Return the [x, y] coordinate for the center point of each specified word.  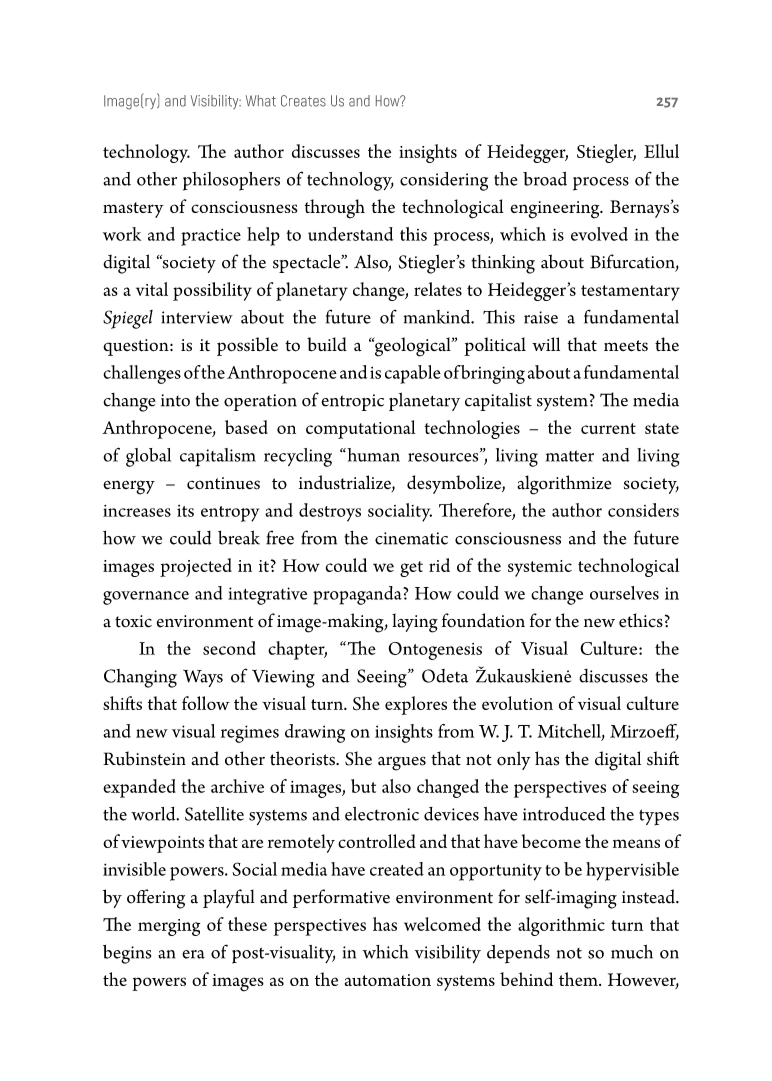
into [175, 400]
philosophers [231, 181]
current [608, 428]
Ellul [661, 151]
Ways [203, 678]
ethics [641, 620]
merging [169, 927]
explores [416, 705]
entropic [352, 402]
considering [444, 181]
